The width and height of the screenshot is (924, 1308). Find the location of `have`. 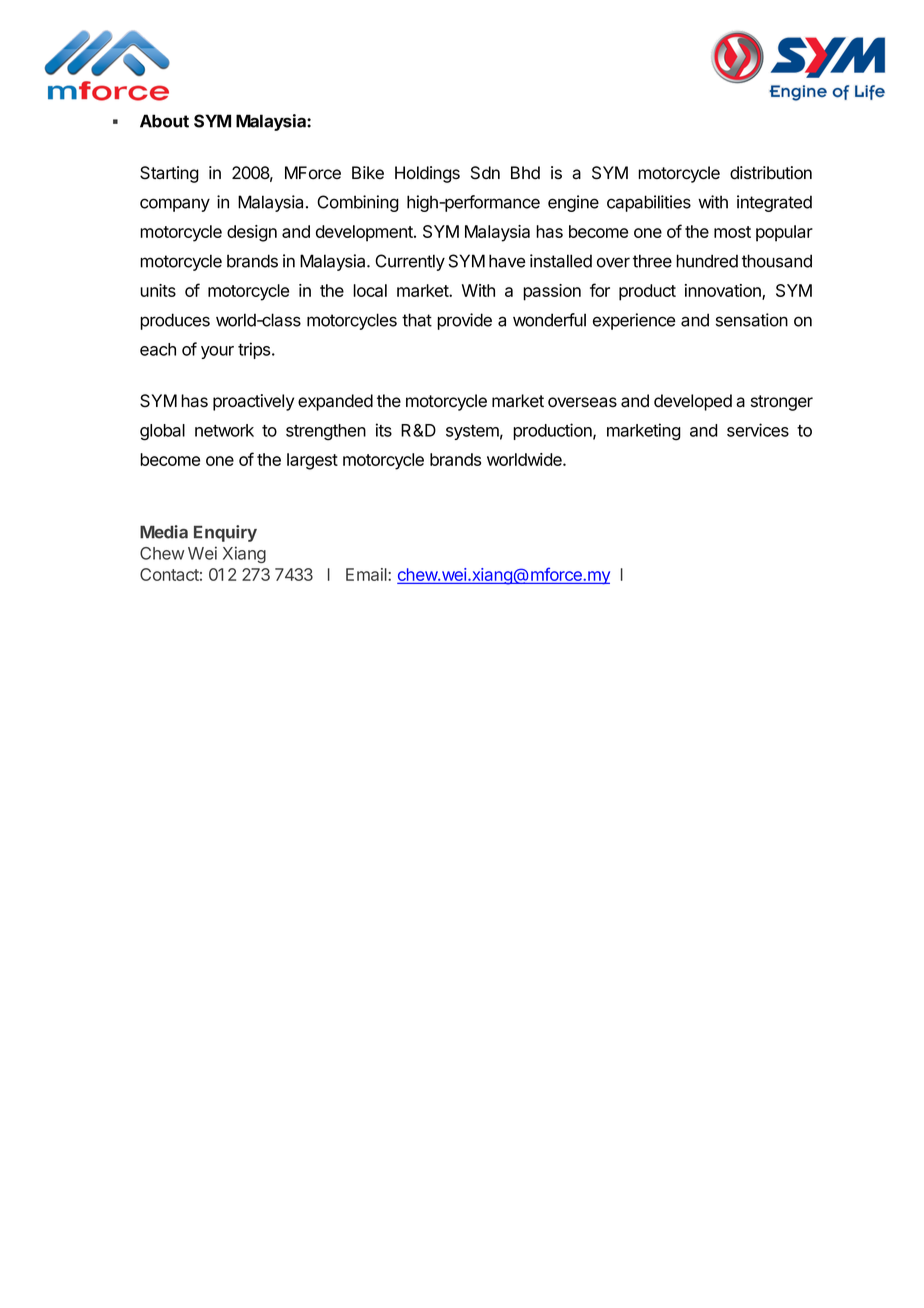

have is located at coordinates (507, 261).
